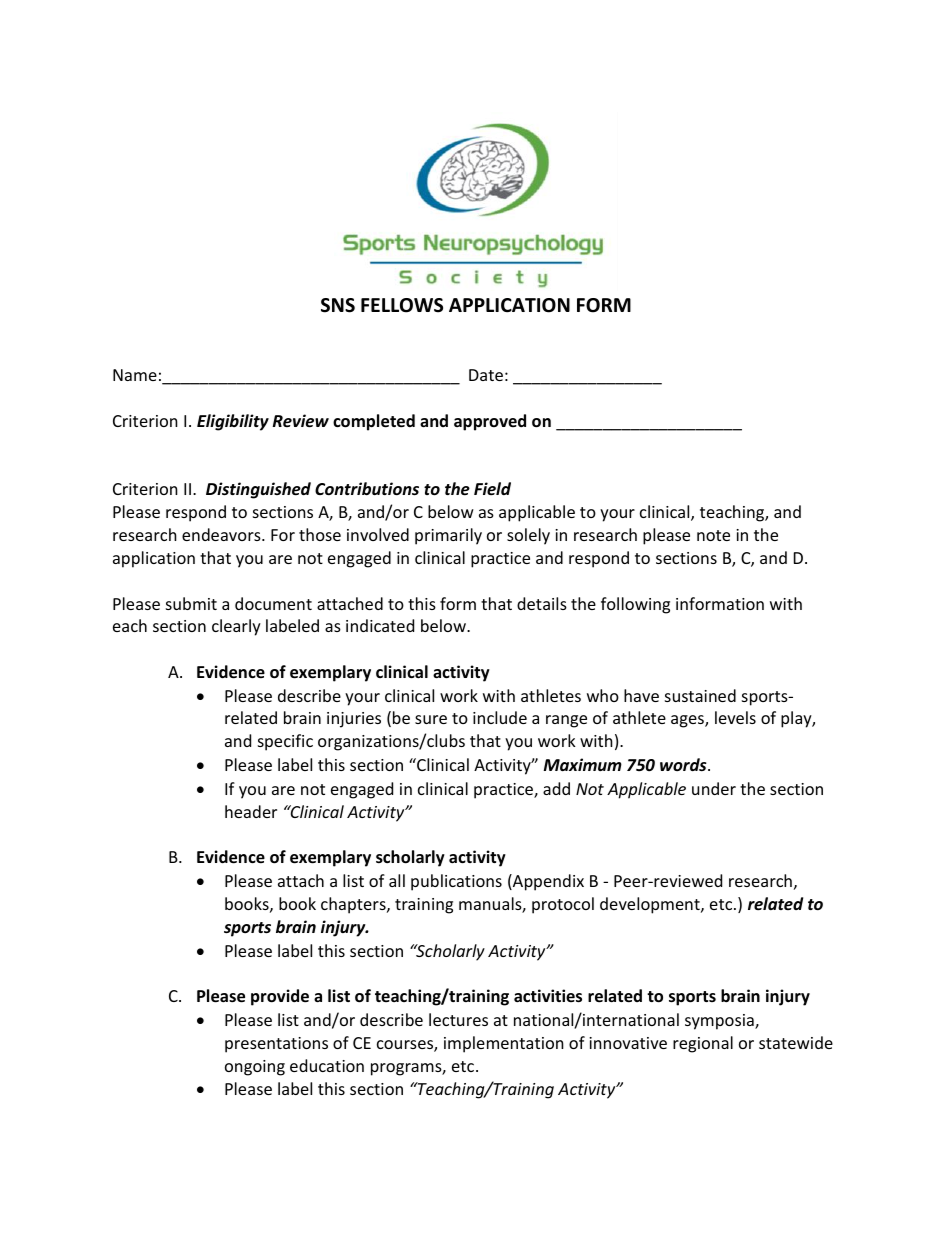  I want to click on document, so click(273, 603).
